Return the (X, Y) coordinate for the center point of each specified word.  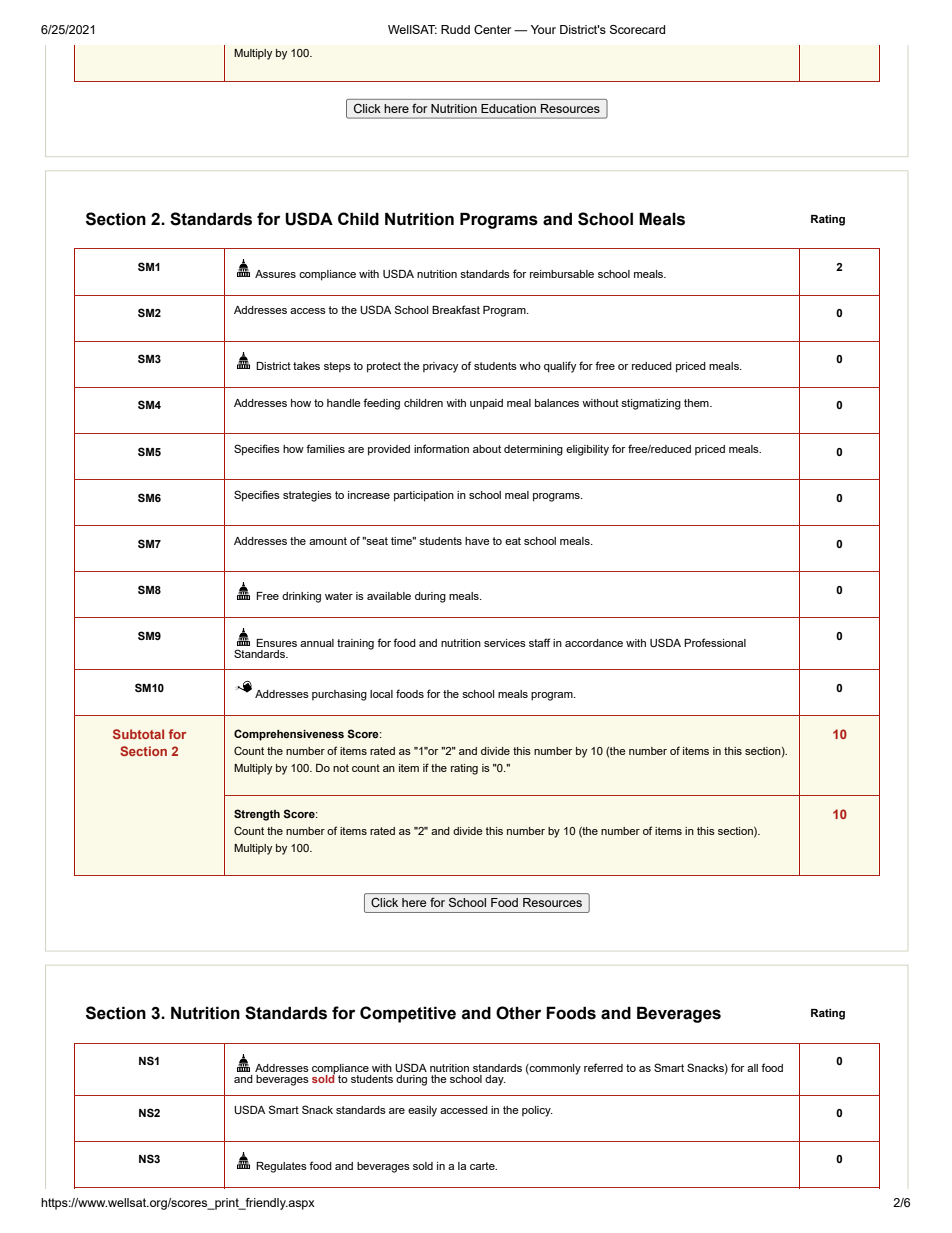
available (389, 596)
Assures (275, 274)
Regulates (281, 1167)
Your (543, 29)
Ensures (276, 643)
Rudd (455, 29)
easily (422, 1111)
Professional (715, 642)
